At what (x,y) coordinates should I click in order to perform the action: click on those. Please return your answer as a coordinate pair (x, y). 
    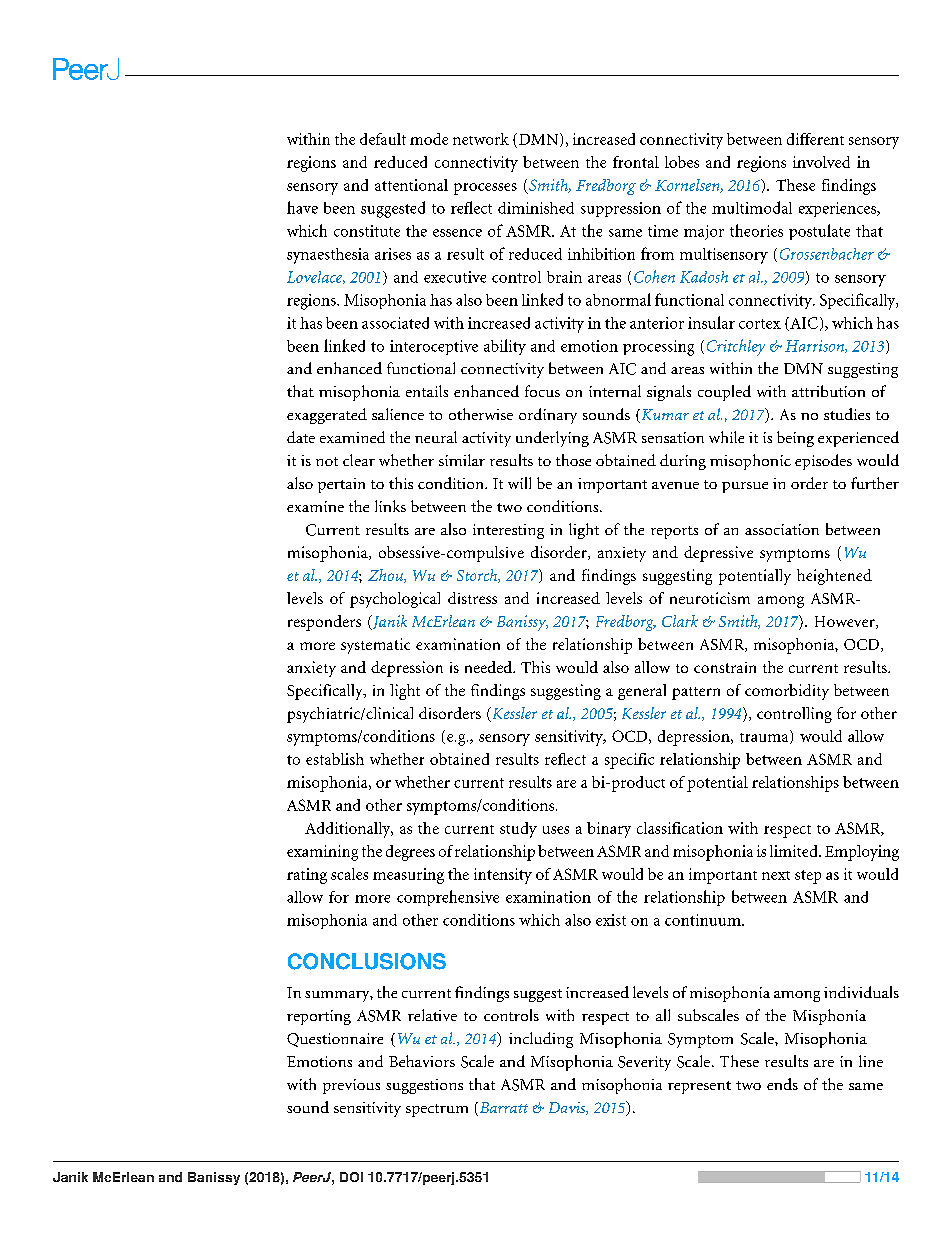
    Looking at the image, I should click on (573, 460).
